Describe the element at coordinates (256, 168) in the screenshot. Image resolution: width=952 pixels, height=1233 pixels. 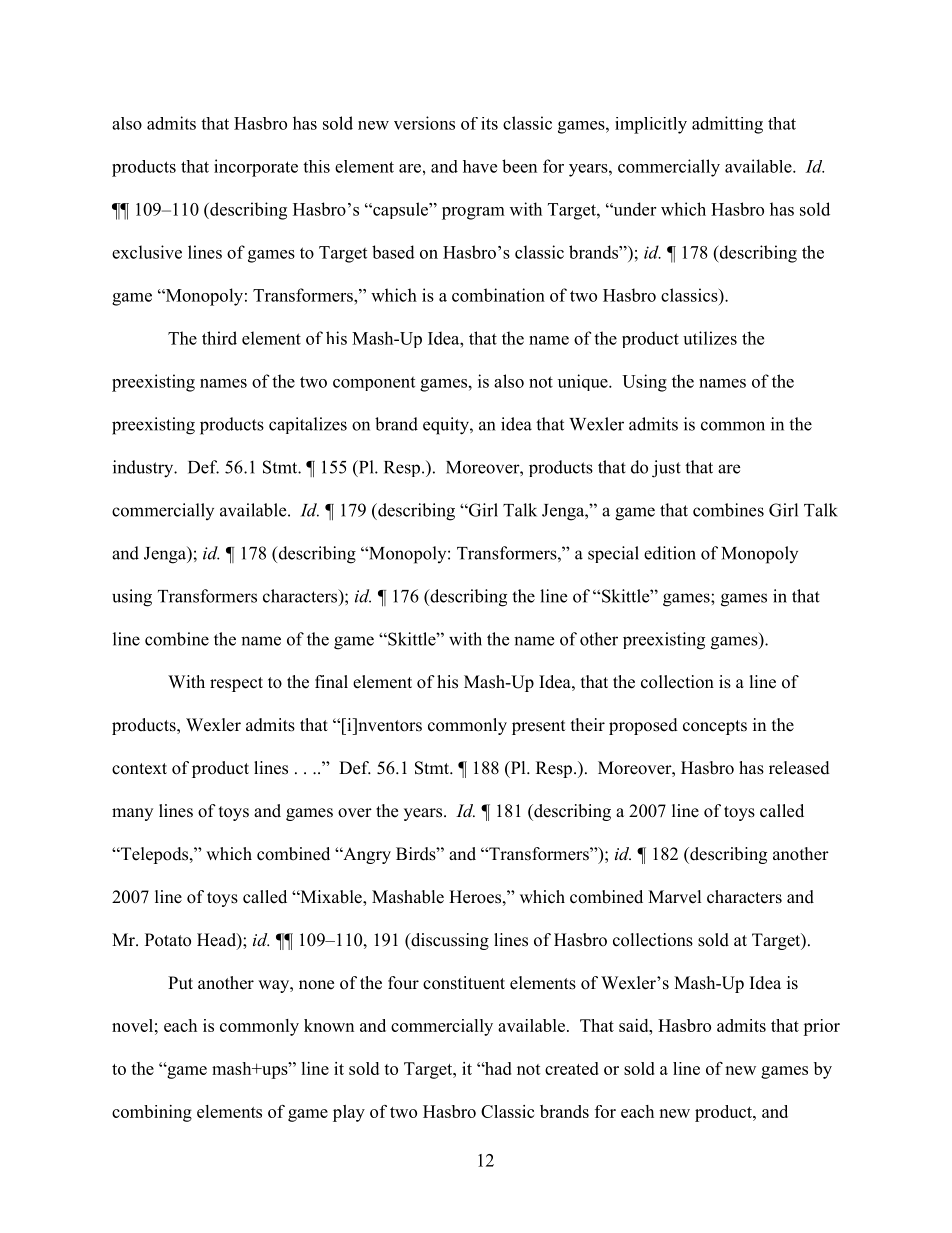
I see `incorporate` at that location.
